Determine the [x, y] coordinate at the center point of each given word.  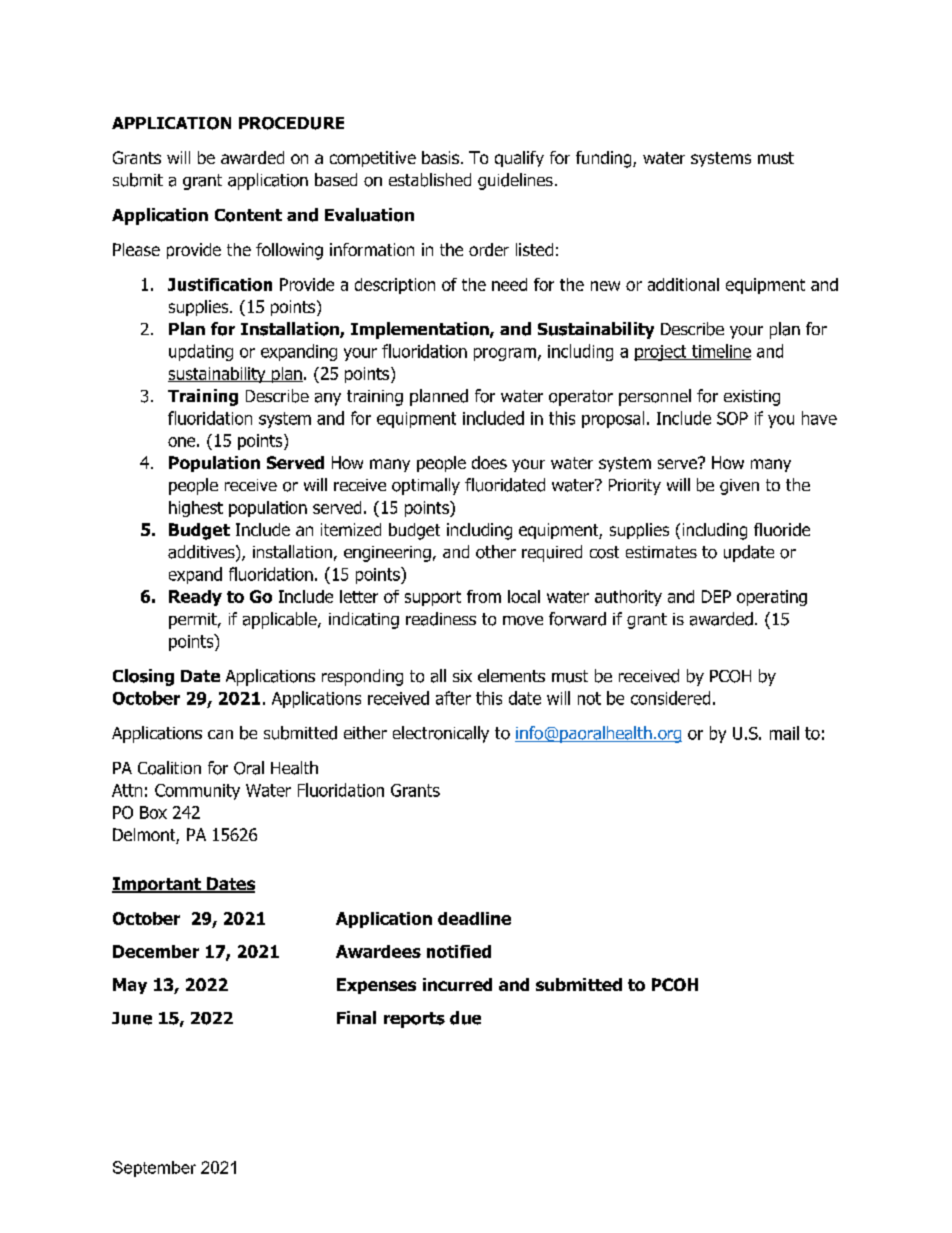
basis [440, 157]
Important [157, 885]
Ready [195, 598]
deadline [474, 918]
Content [248, 215]
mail [784, 733]
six [462, 676]
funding [605, 159]
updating [201, 352]
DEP [716, 596]
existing [752, 398]
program [505, 354]
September [154, 1169]
